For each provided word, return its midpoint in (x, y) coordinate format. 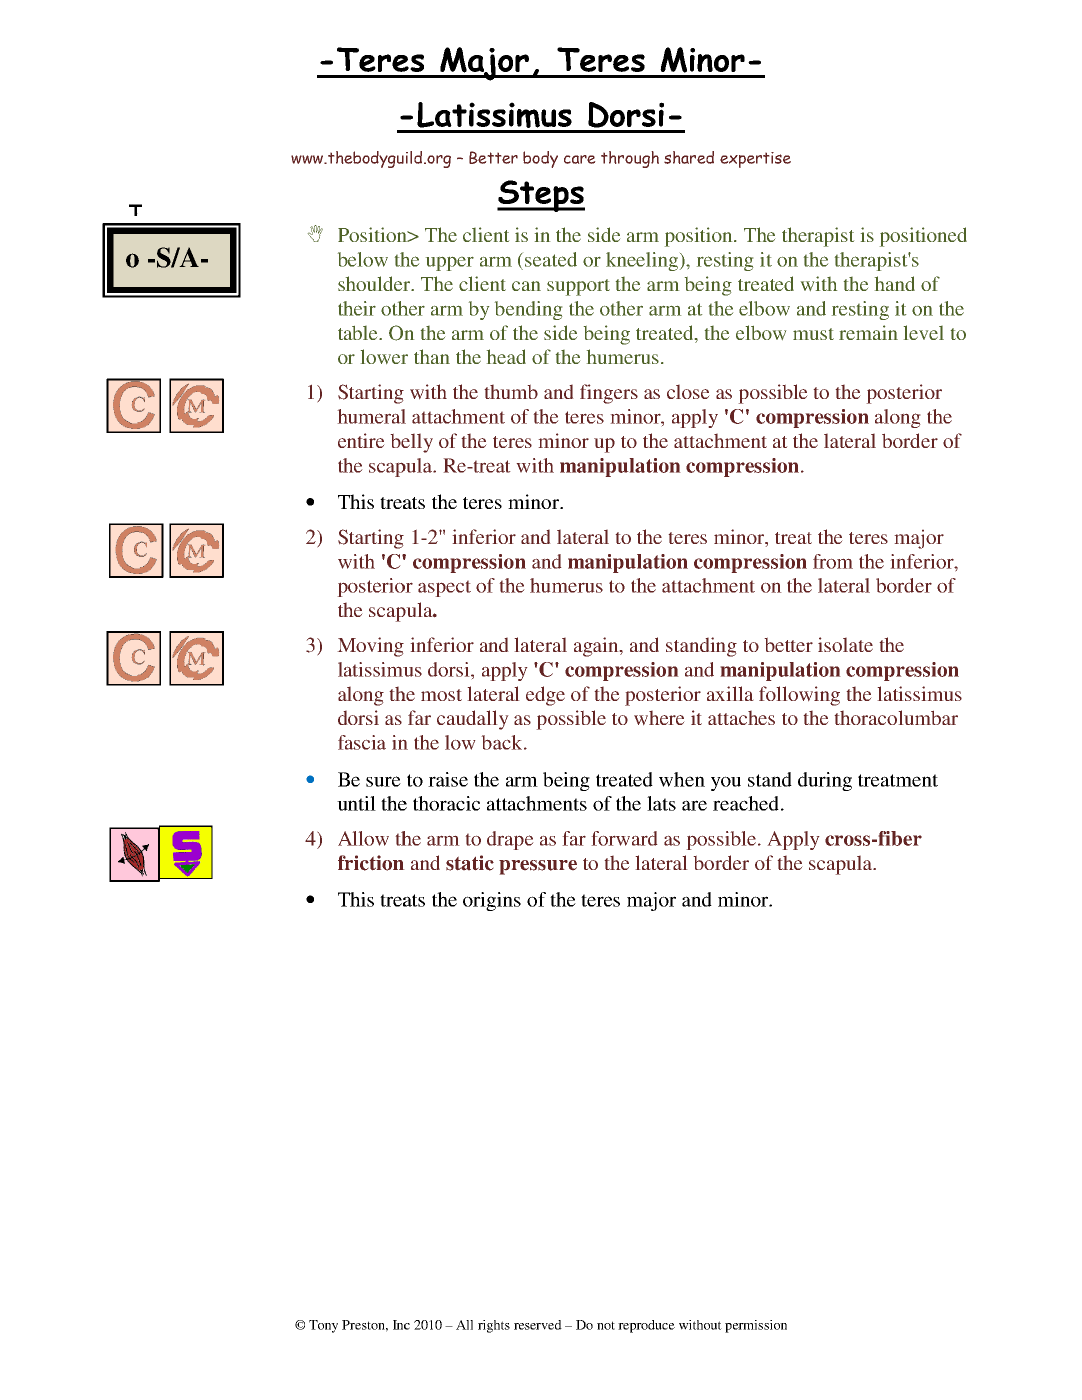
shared (689, 157)
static (470, 863)
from (833, 561)
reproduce (646, 1326)
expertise (755, 160)
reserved (538, 1325)
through (630, 159)
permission (756, 1326)
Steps (541, 196)
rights (494, 1326)
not (606, 1325)
